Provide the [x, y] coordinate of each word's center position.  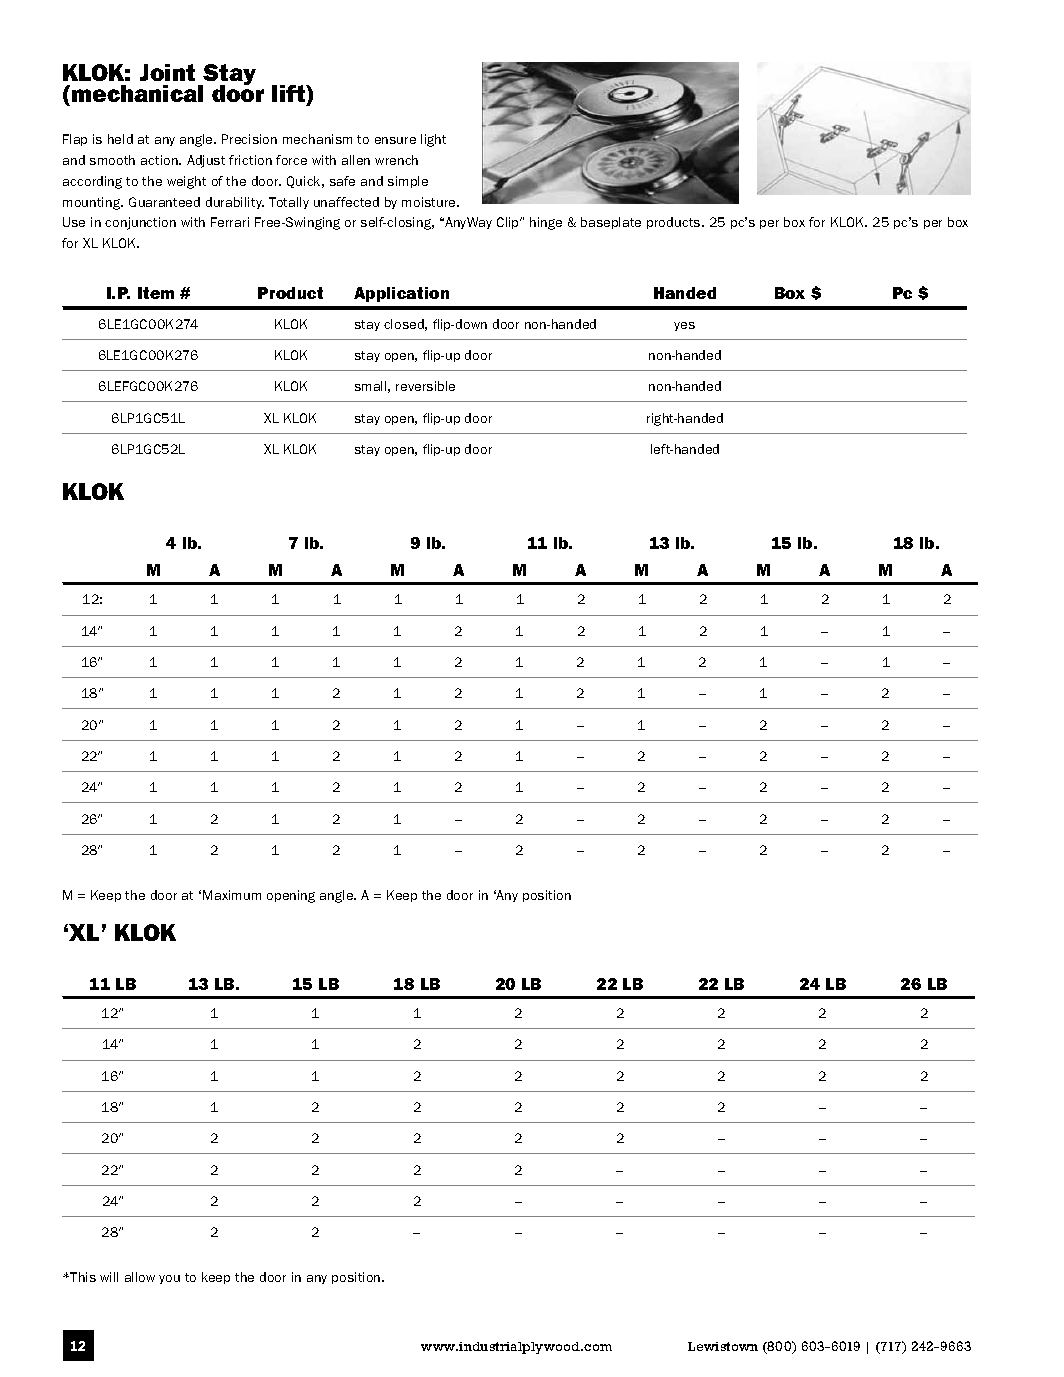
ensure [395, 140]
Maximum [232, 895]
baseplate [611, 223]
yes [684, 326]
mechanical [137, 93]
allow [140, 1277]
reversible [425, 386]
